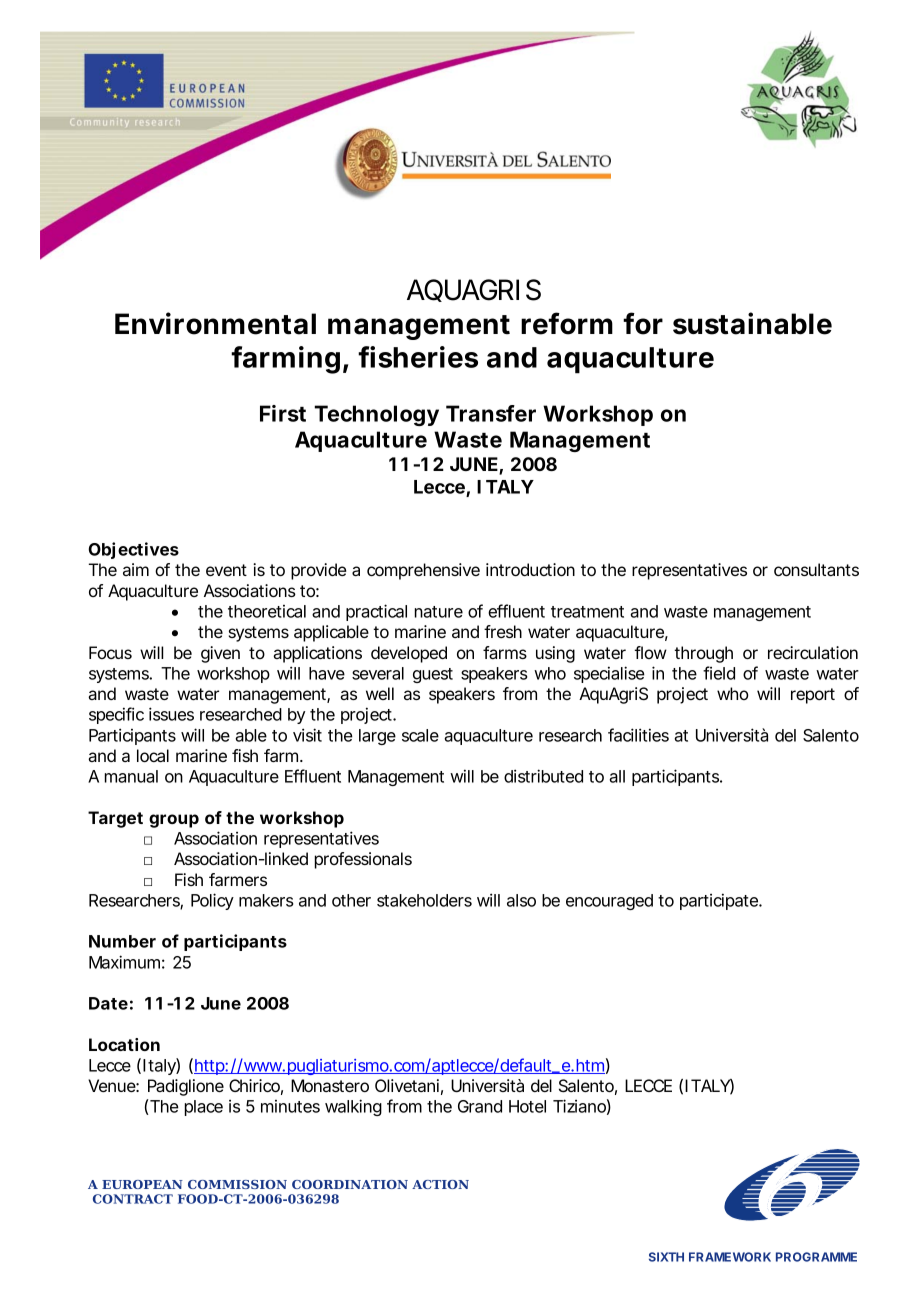  What do you see at coordinates (174, 821) in the page?
I see `group` at bounding box center [174, 821].
